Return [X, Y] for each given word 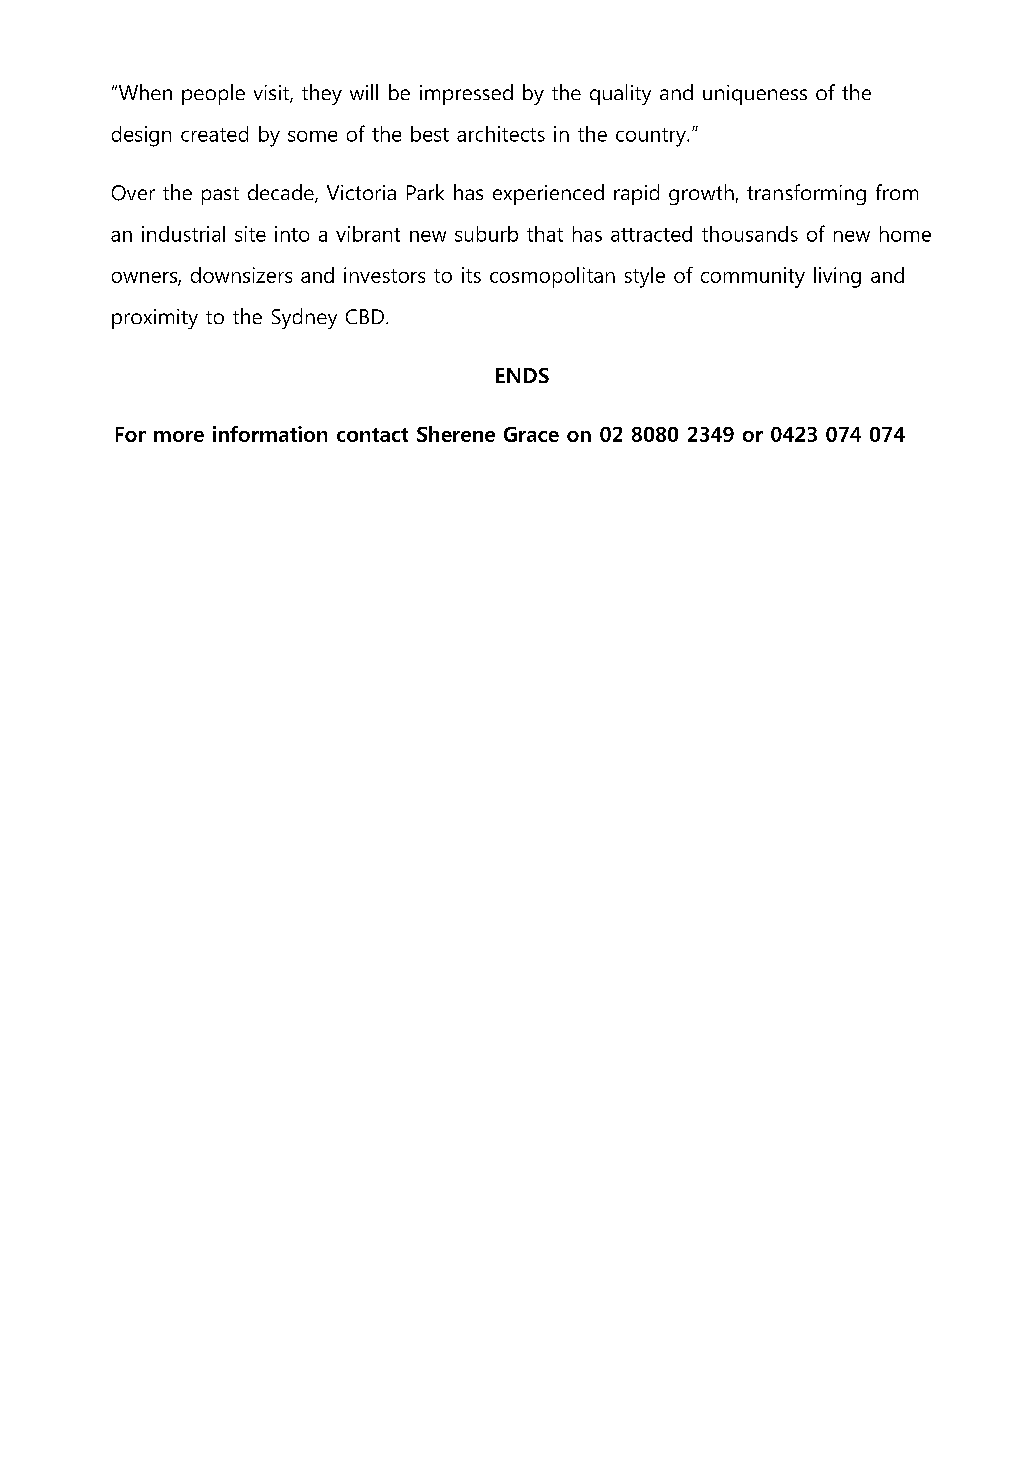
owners [145, 278]
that [545, 234]
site [250, 234]
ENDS [522, 375]
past [220, 196]
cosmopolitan [552, 277]
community [753, 277]
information [270, 434]
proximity [155, 319]
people [213, 94]
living [837, 277]
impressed [466, 94]
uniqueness [755, 95]
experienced [548, 194]
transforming [806, 194]
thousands [750, 234]
